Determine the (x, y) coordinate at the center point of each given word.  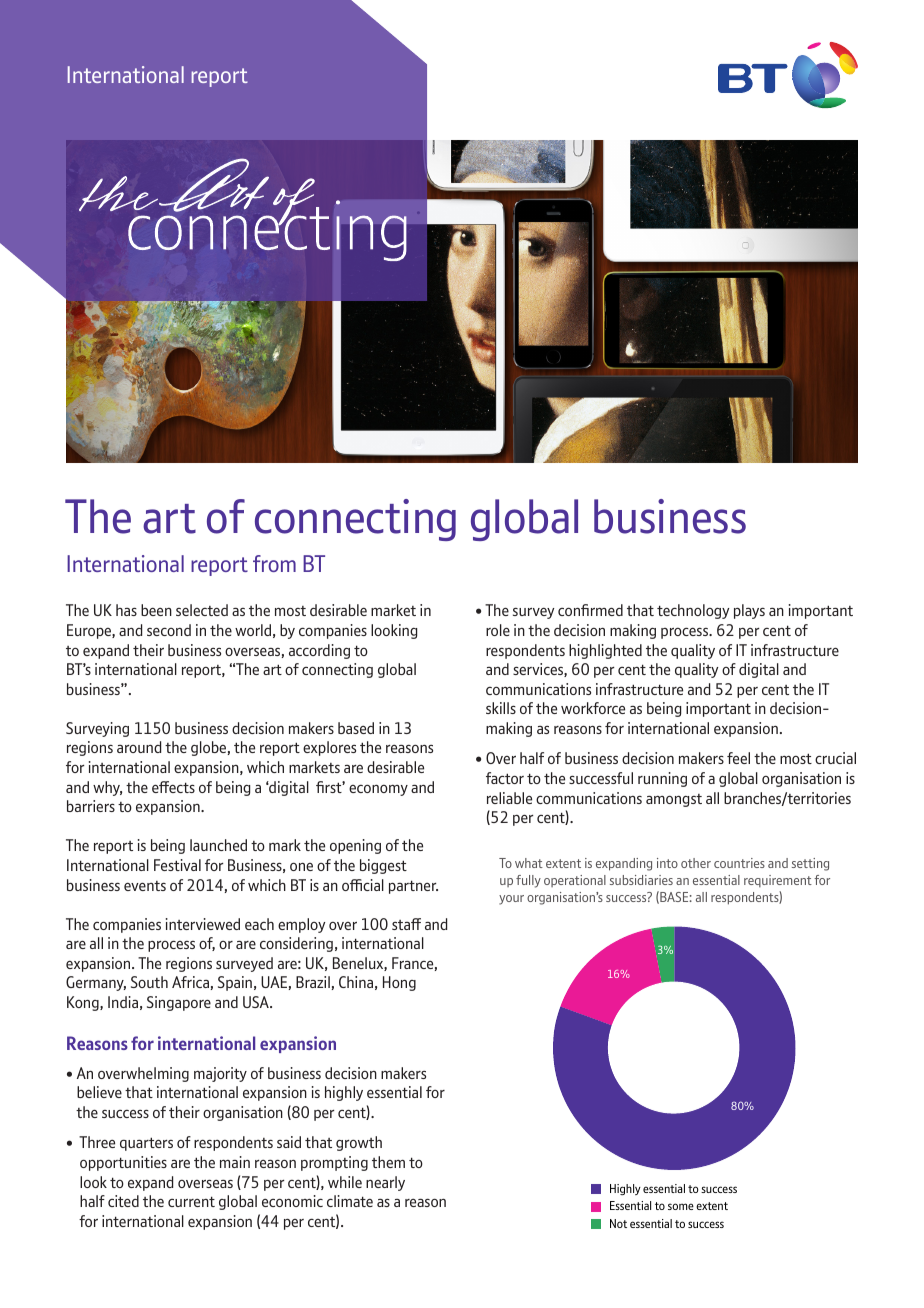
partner (413, 887)
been (156, 610)
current (191, 1201)
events (145, 886)
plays (749, 611)
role (498, 630)
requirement (778, 881)
